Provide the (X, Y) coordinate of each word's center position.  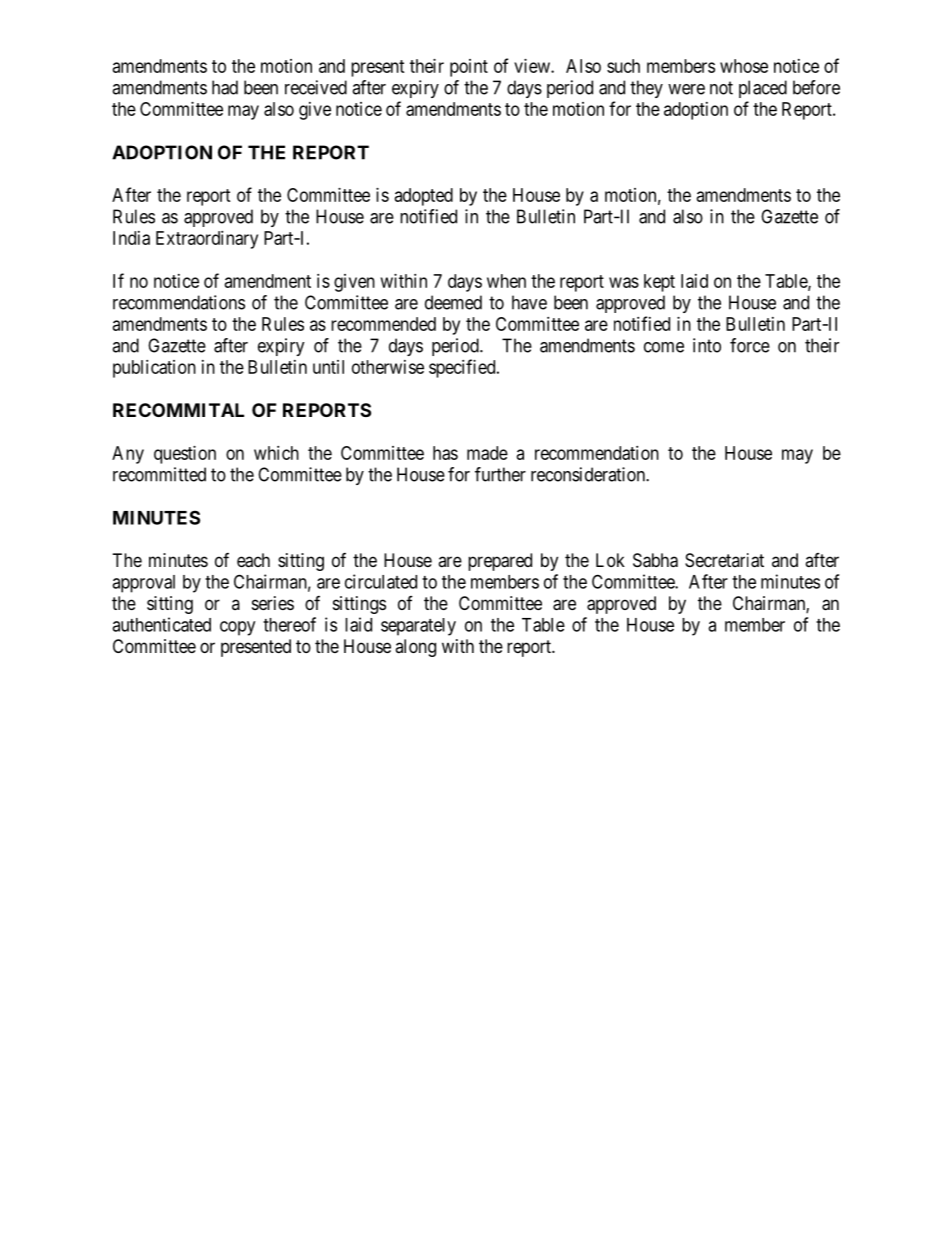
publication (154, 369)
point (469, 68)
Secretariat (724, 560)
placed (763, 89)
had (225, 87)
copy (237, 628)
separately (418, 627)
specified (463, 368)
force (750, 345)
